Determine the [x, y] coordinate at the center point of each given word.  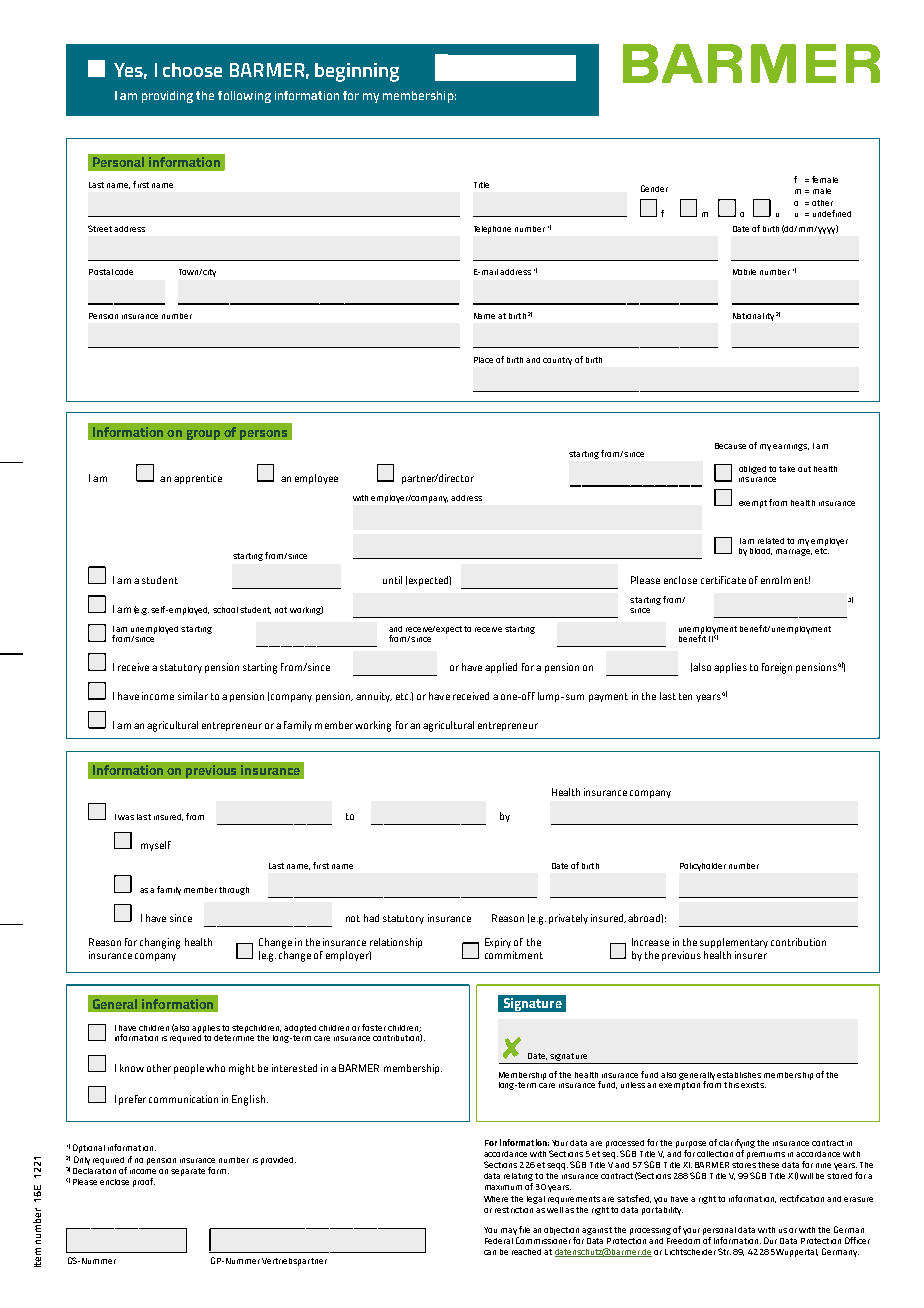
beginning [357, 72]
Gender [654, 188]
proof [144, 1182]
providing [167, 97]
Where [496, 1199]
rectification [802, 1198]
